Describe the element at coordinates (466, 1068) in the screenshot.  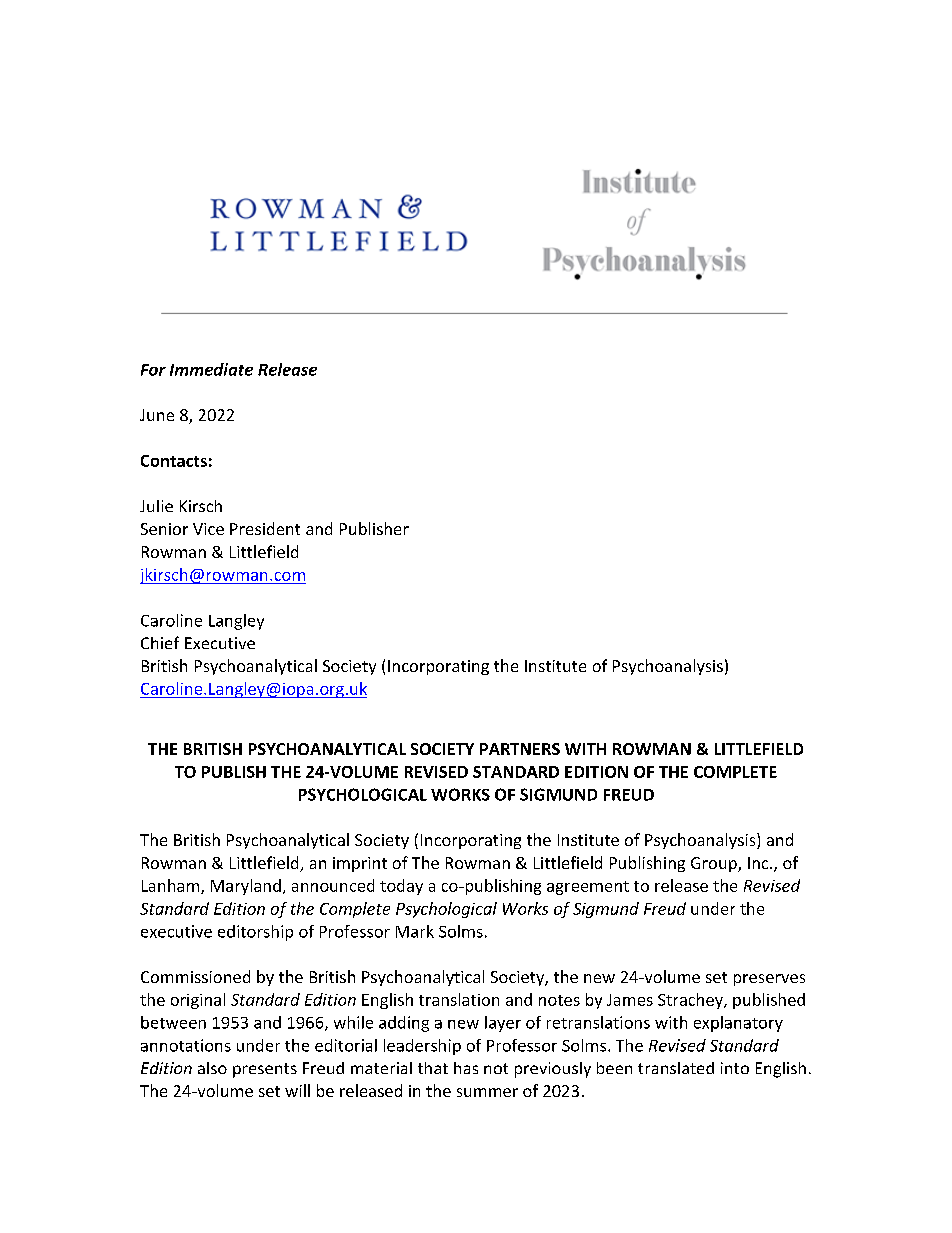
I see `has` at that location.
